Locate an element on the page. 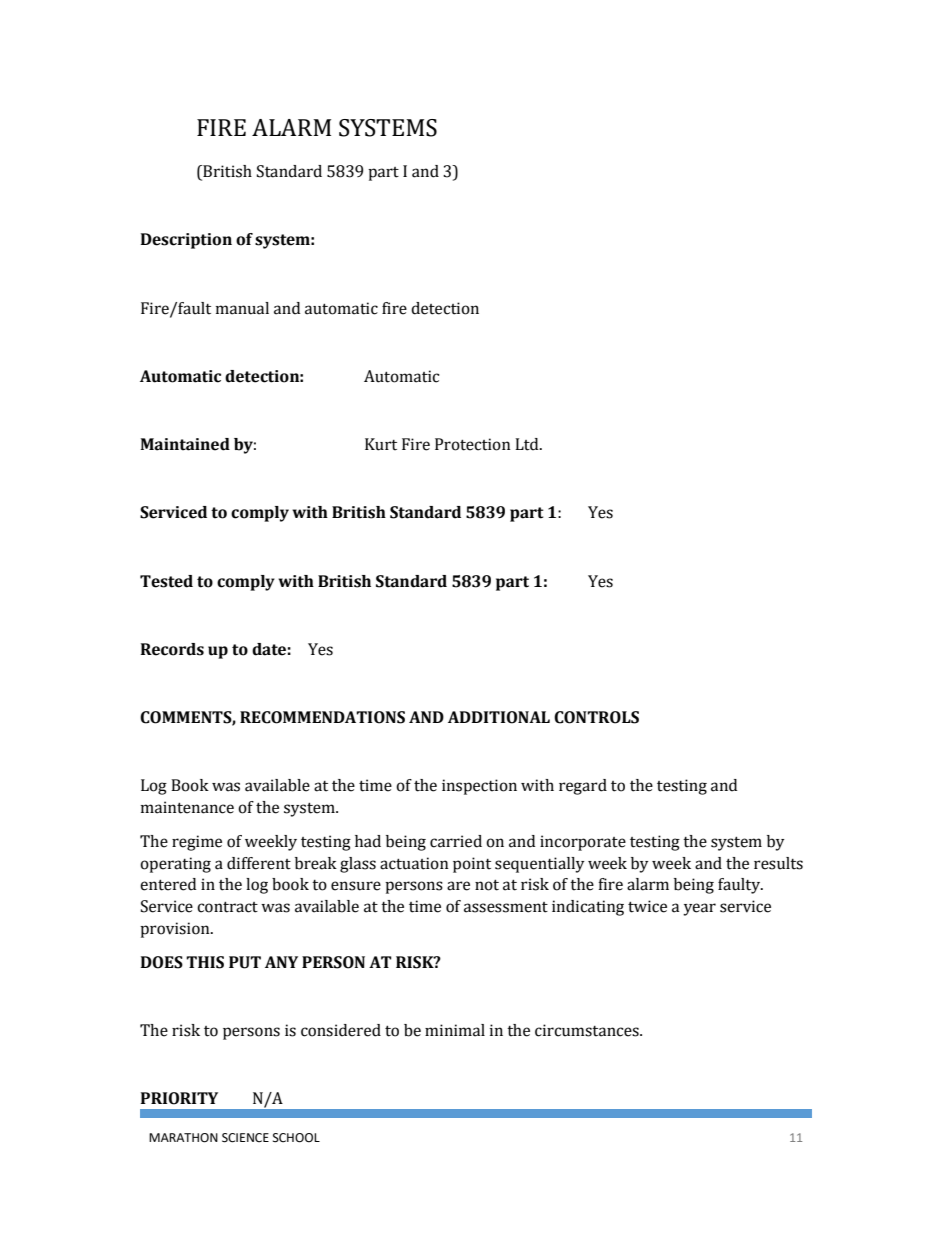  ADDITIONAL is located at coordinates (499, 717).
